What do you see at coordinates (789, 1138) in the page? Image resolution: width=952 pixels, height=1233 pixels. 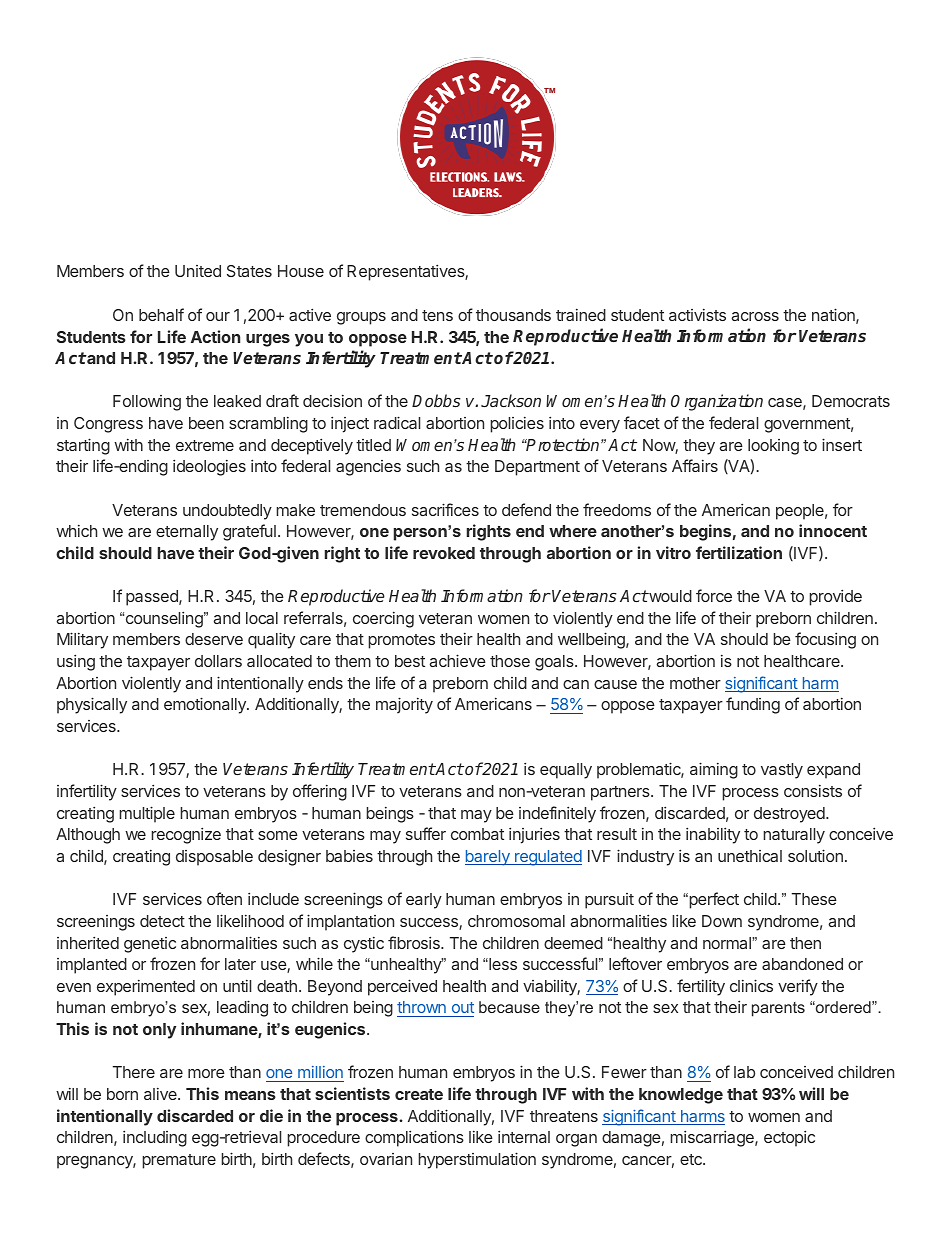 I see `ectopic` at bounding box center [789, 1138].
